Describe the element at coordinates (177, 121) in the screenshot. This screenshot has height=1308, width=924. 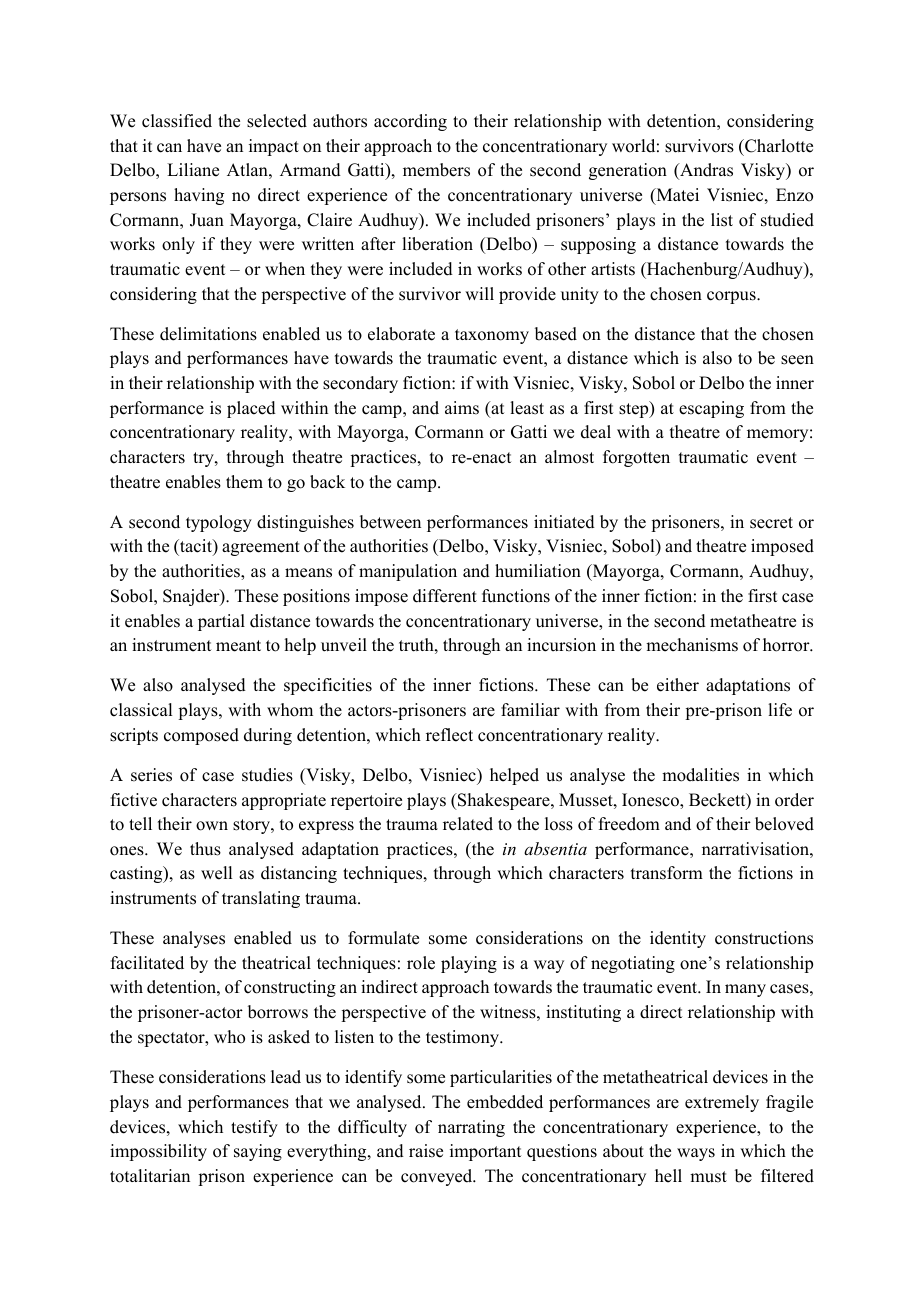
I see `classified` at that location.
